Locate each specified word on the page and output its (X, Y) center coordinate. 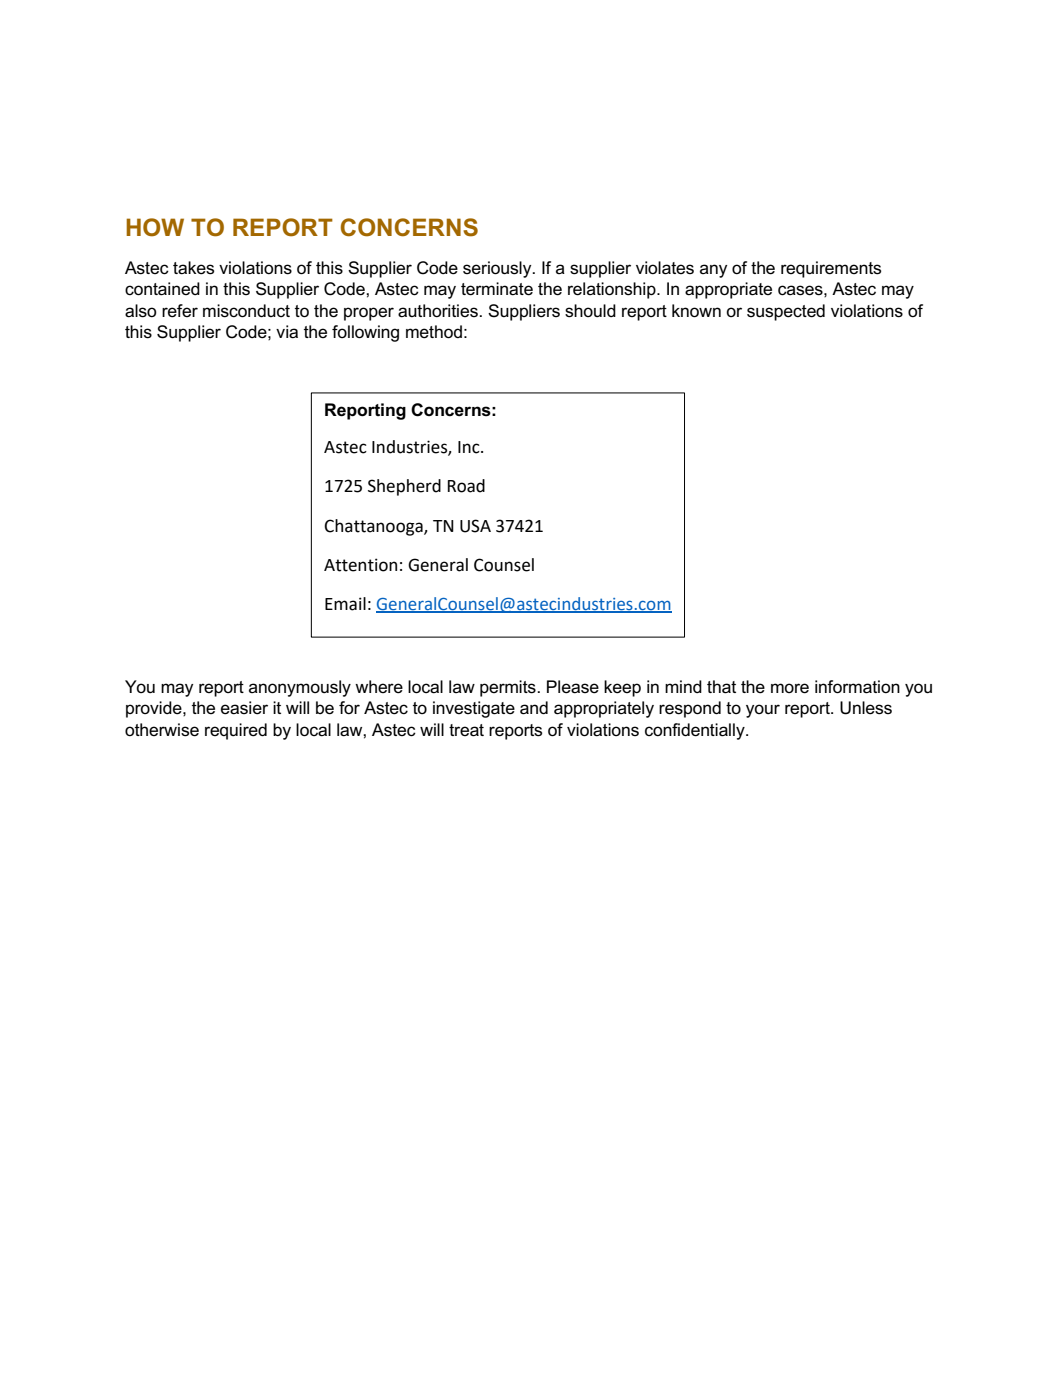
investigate (474, 709)
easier (244, 708)
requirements (831, 269)
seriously (498, 269)
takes (193, 268)
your (763, 711)
